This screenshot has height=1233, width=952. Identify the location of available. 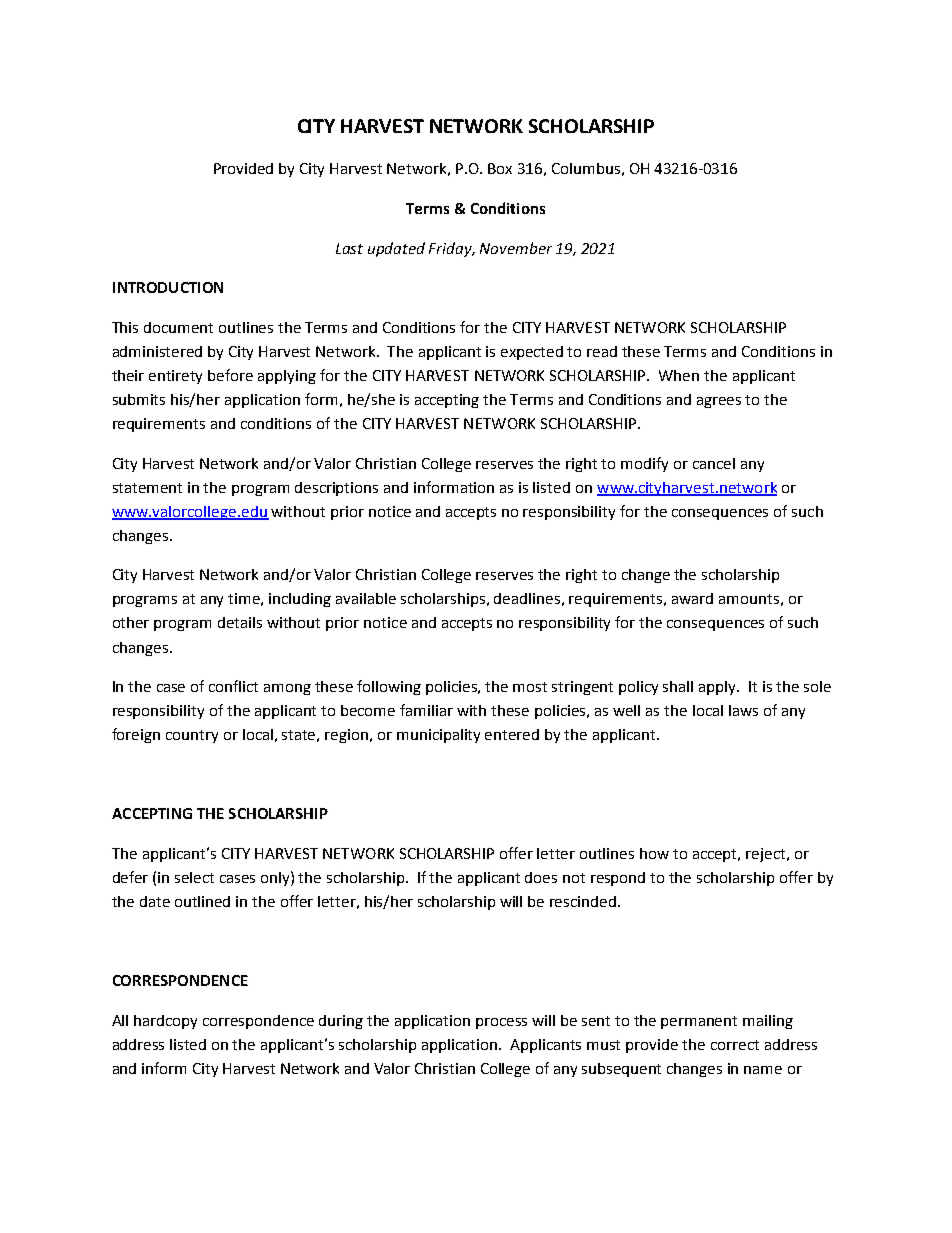
(366, 598).
